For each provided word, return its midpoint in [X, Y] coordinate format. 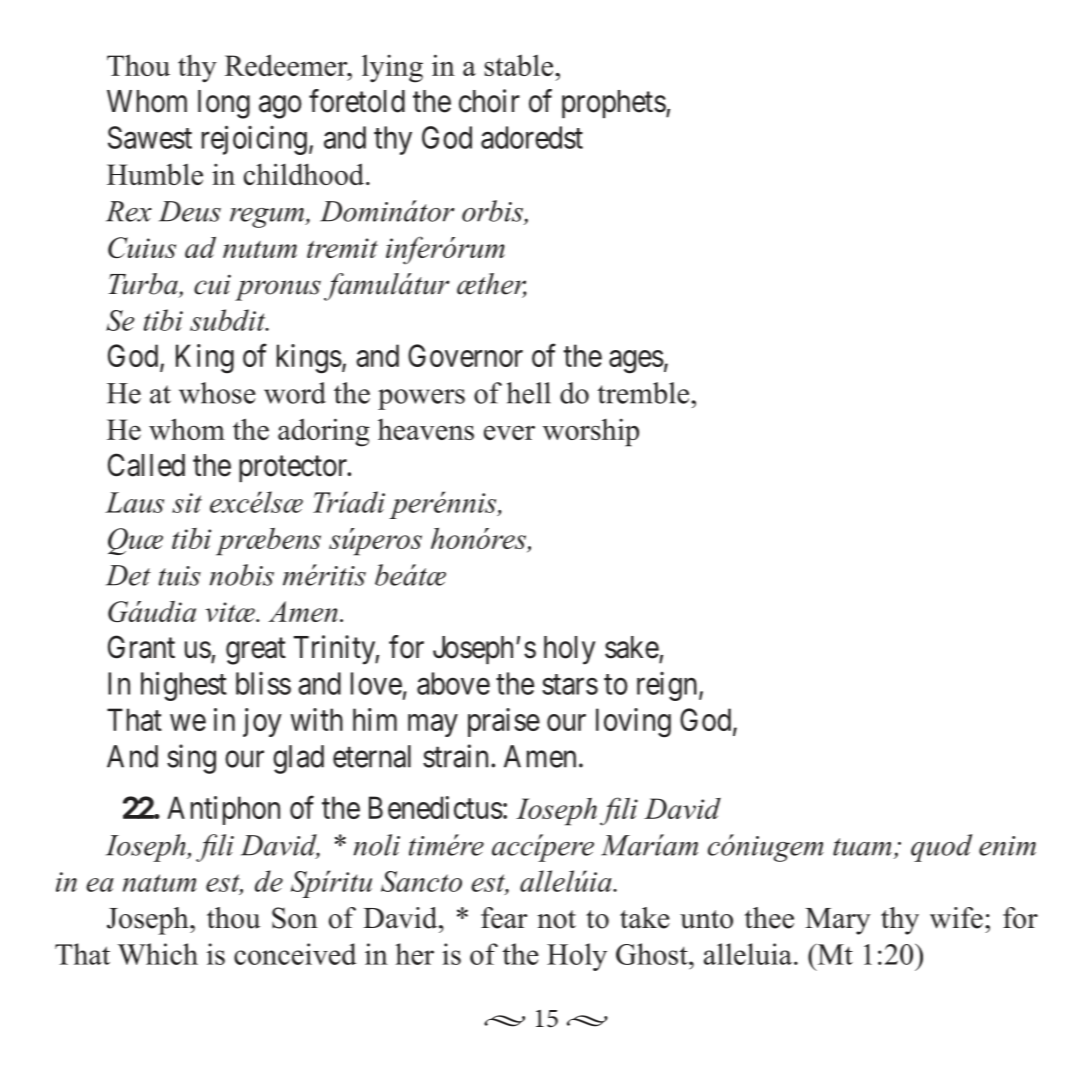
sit [187, 503]
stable [520, 65]
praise [504, 722]
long [224, 104]
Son [295, 918]
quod [942, 848]
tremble [644, 393]
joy [262, 722]
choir [489, 101]
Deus [190, 211]
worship [591, 432]
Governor [465, 355]
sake [632, 647]
